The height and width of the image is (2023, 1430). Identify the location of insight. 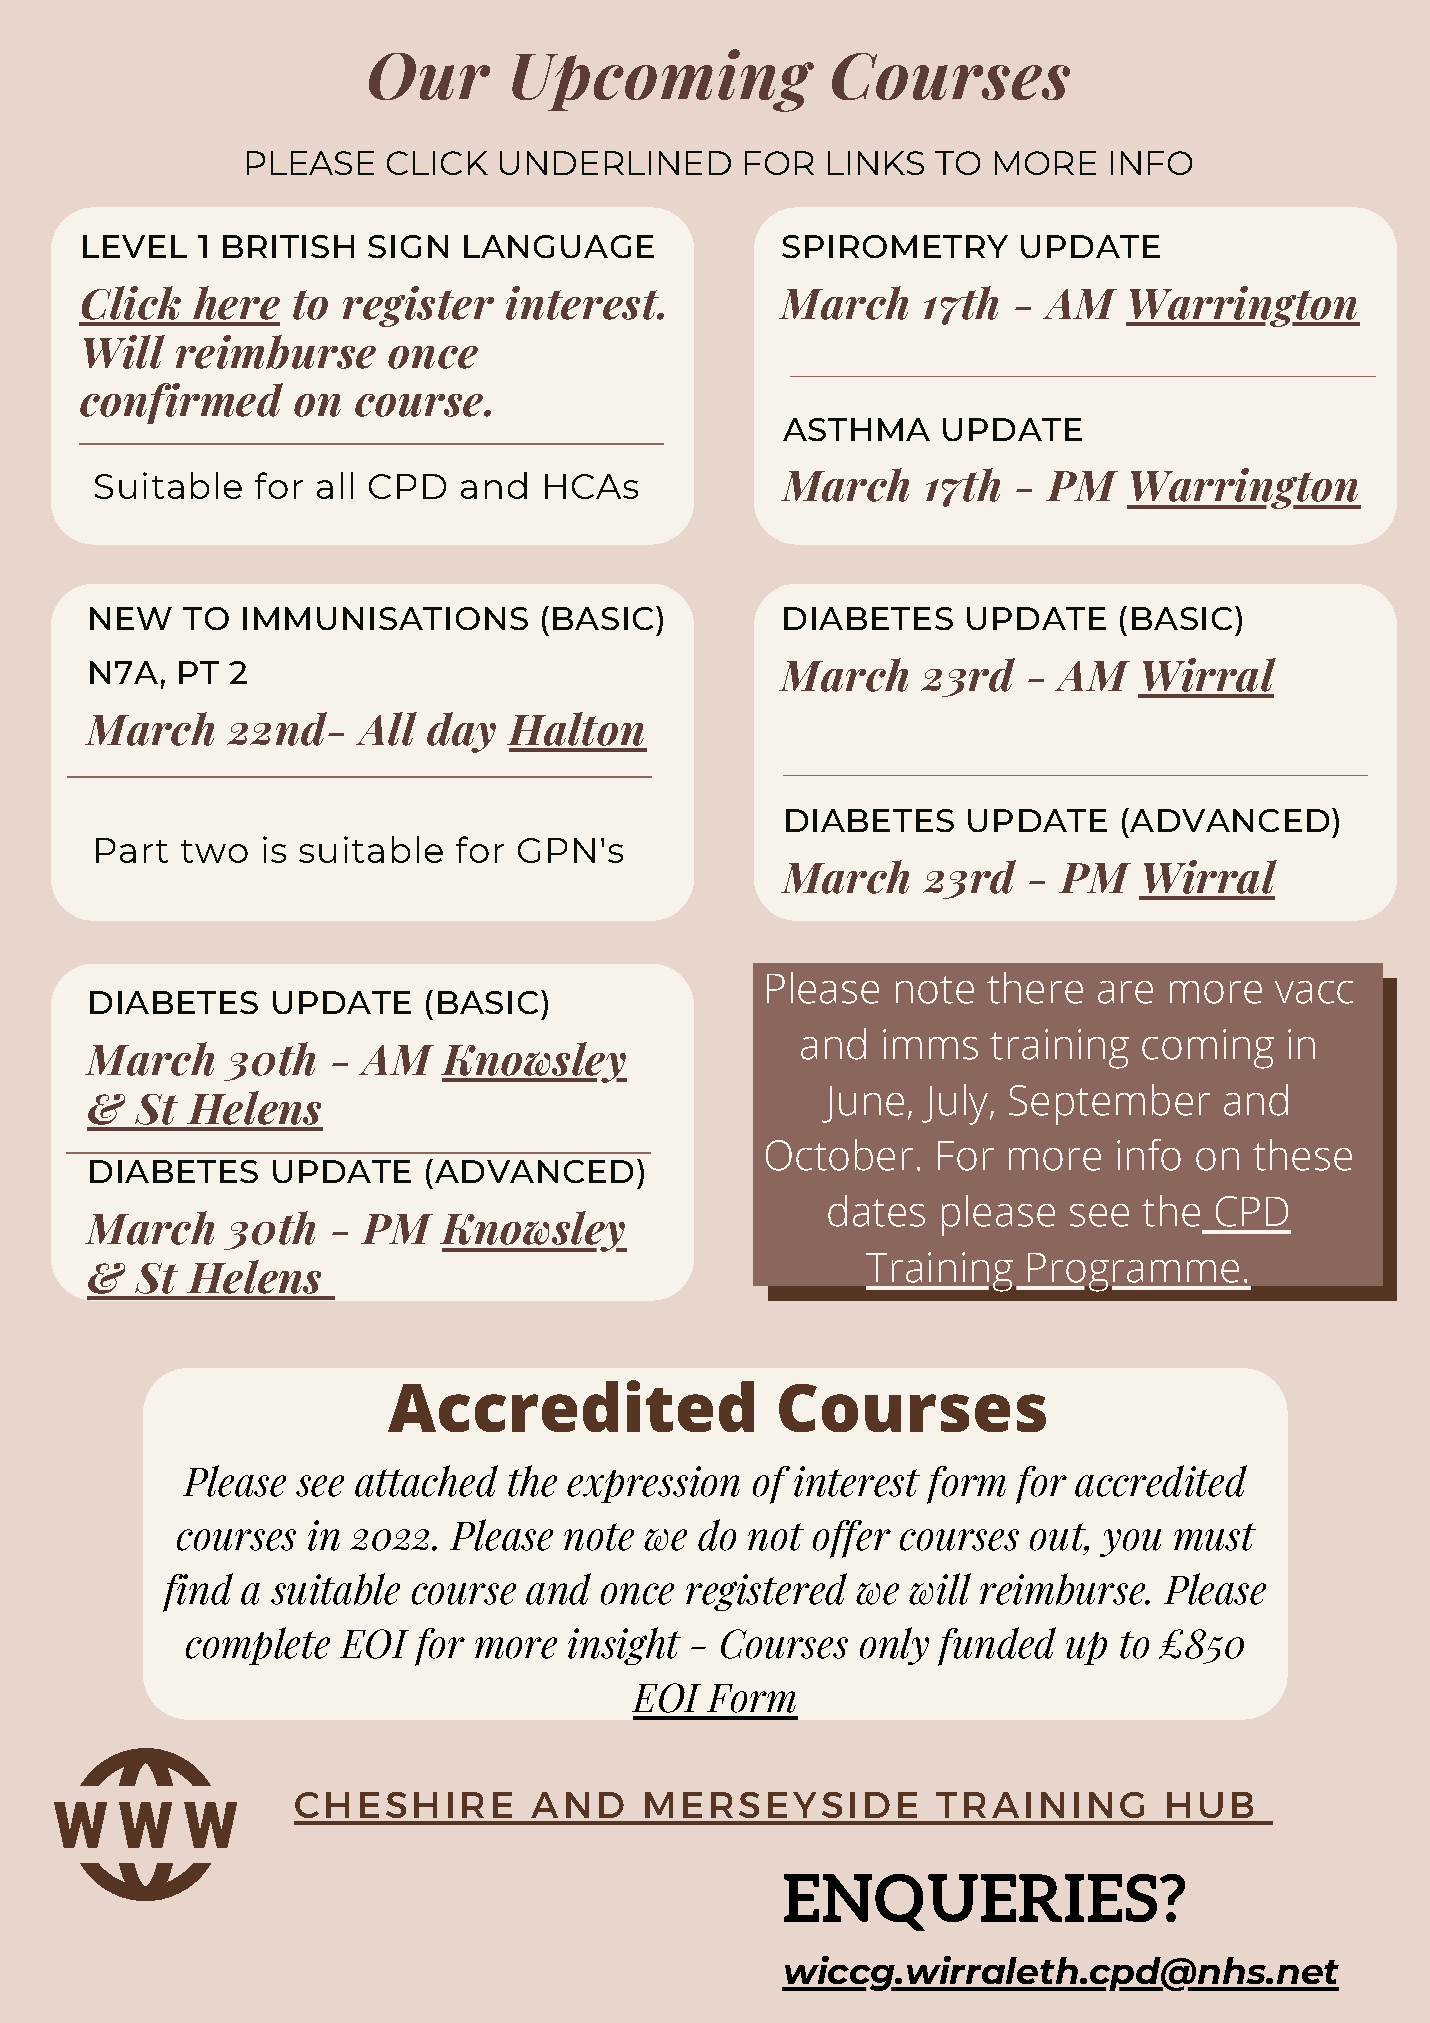
(624, 1646).
